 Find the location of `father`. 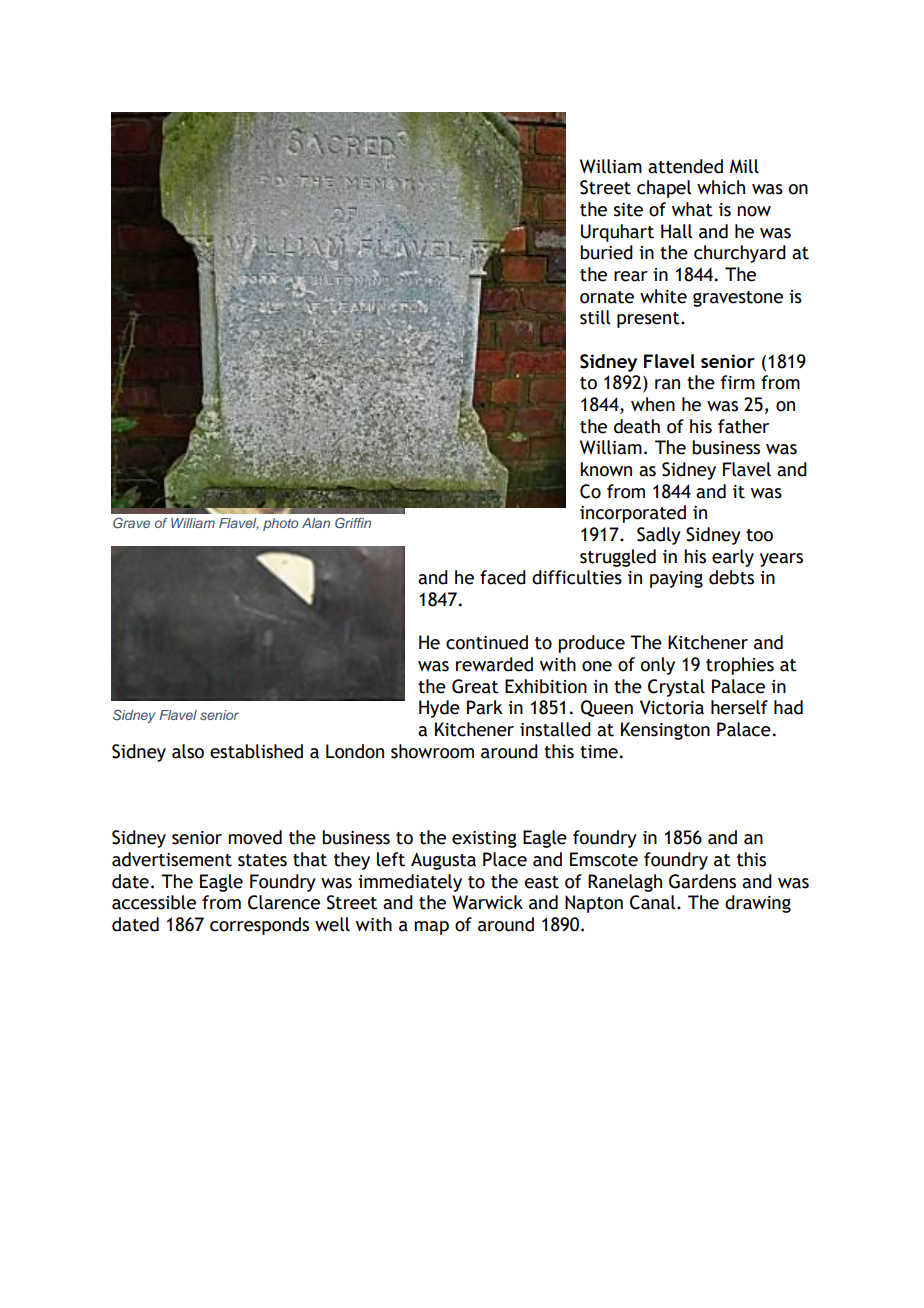

father is located at coordinates (743, 426).
